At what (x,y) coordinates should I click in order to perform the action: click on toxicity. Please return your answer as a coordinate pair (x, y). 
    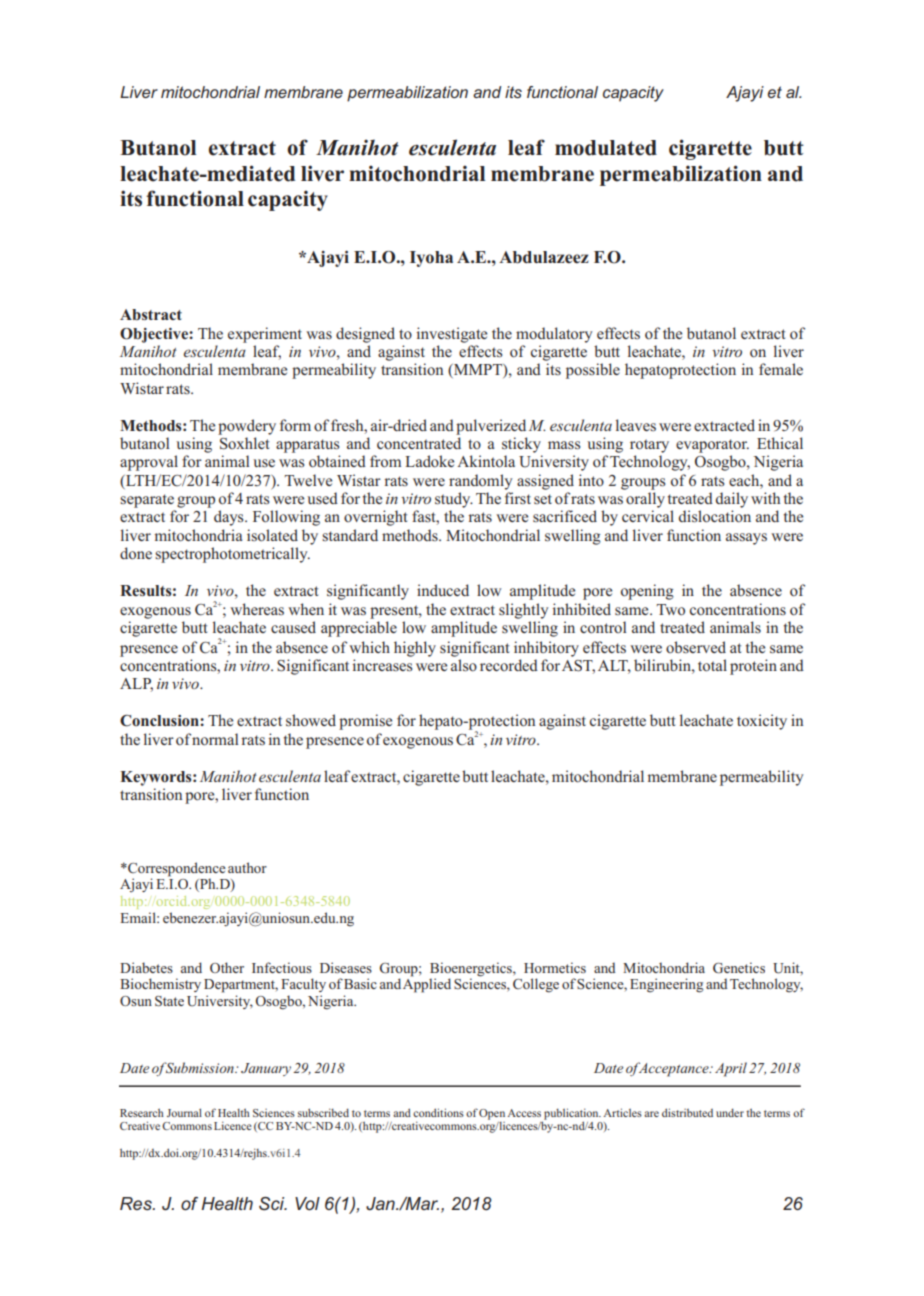
    Looking at the image, I should click on (762, 722).
